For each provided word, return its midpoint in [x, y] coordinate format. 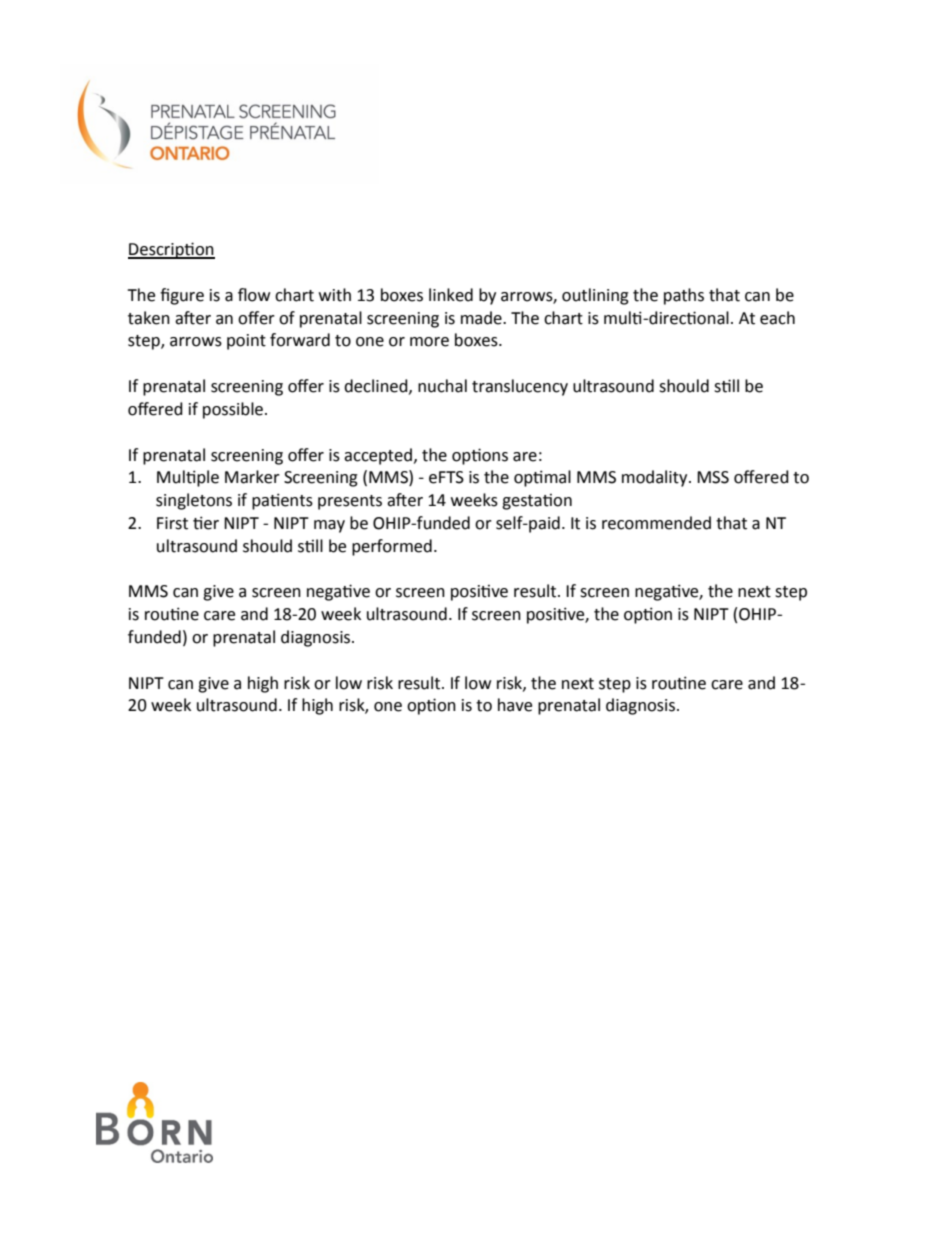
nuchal [442, 386]
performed [392, 547]
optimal [542, 478]
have [515, 705]
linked [451, 295]
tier [206, 523]
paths [684, 296]
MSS [713, 477]
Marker [252, 477]
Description [171, 250]
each [777, 318]
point [246, 342]
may [329, 526]
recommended [656, 523]
